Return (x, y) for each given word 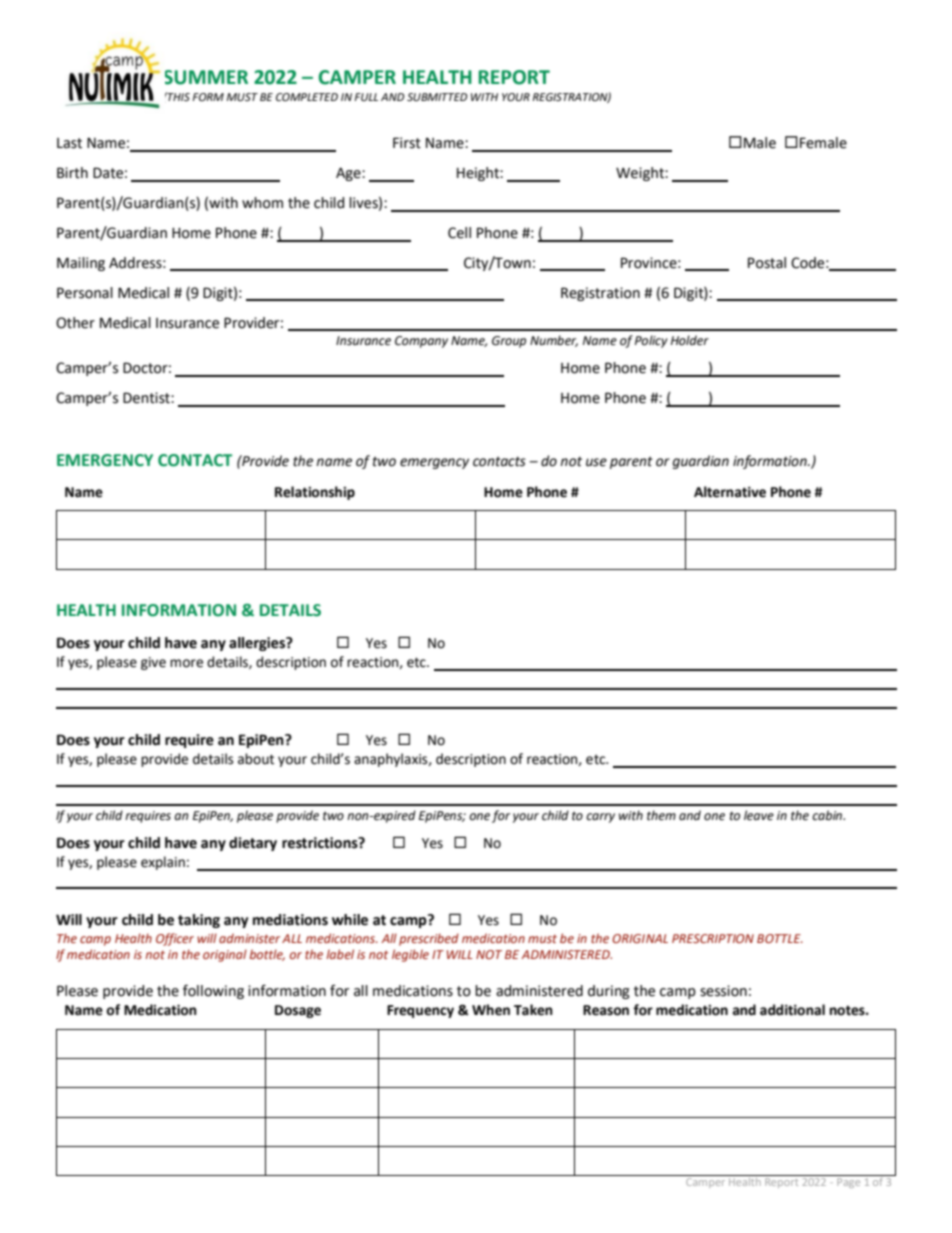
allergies (258, 644)
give (153, 663)
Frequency (420, 1011)
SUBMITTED (437, 97)
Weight (641, 174)
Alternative (730, 492)
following (213, 991)
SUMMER (206, 77)
